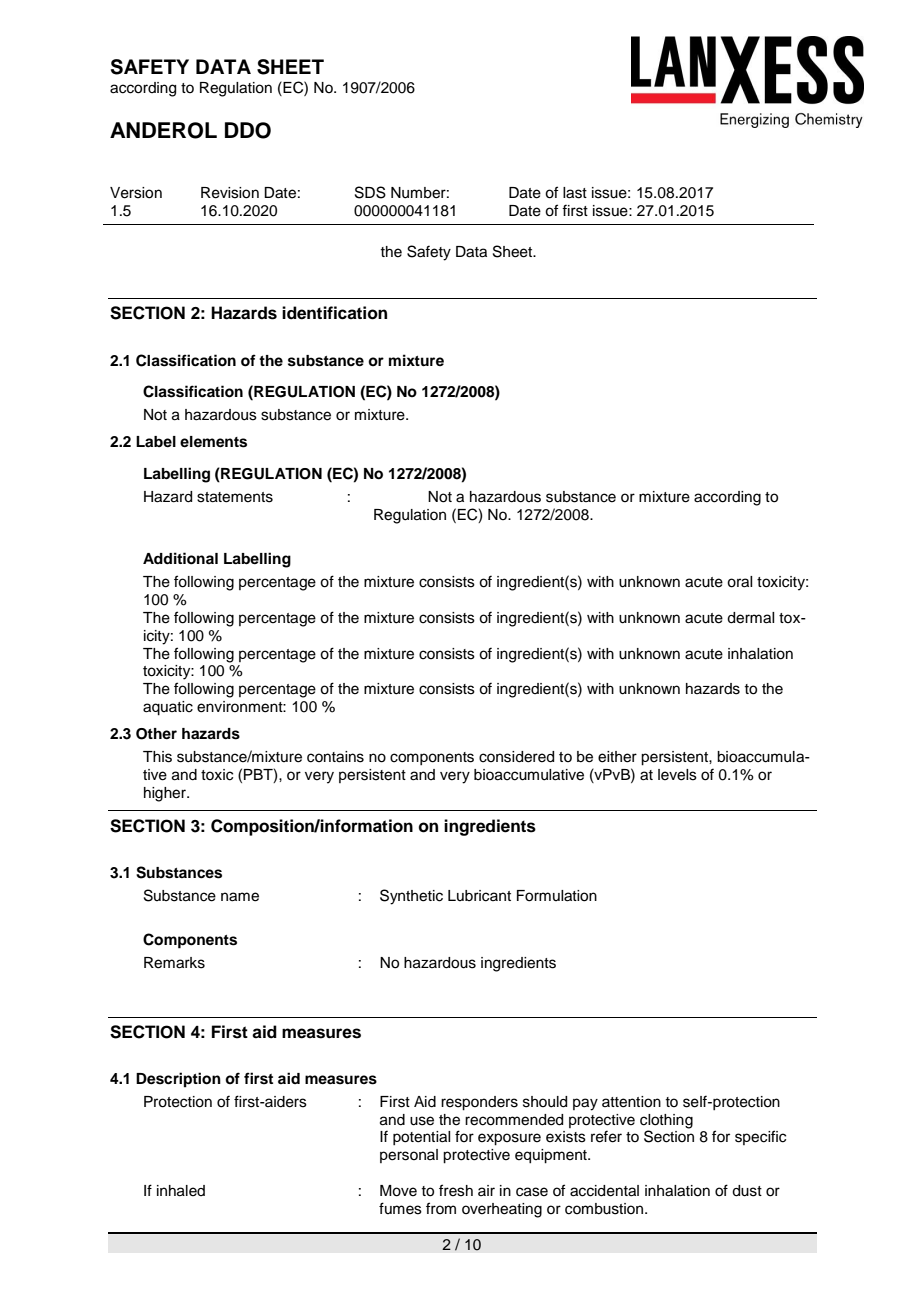 The height and width of the screenshot is (1308, 924). Describe the element at coordinates (750, 618) in the screenshot. I see `dermal` at that location.
